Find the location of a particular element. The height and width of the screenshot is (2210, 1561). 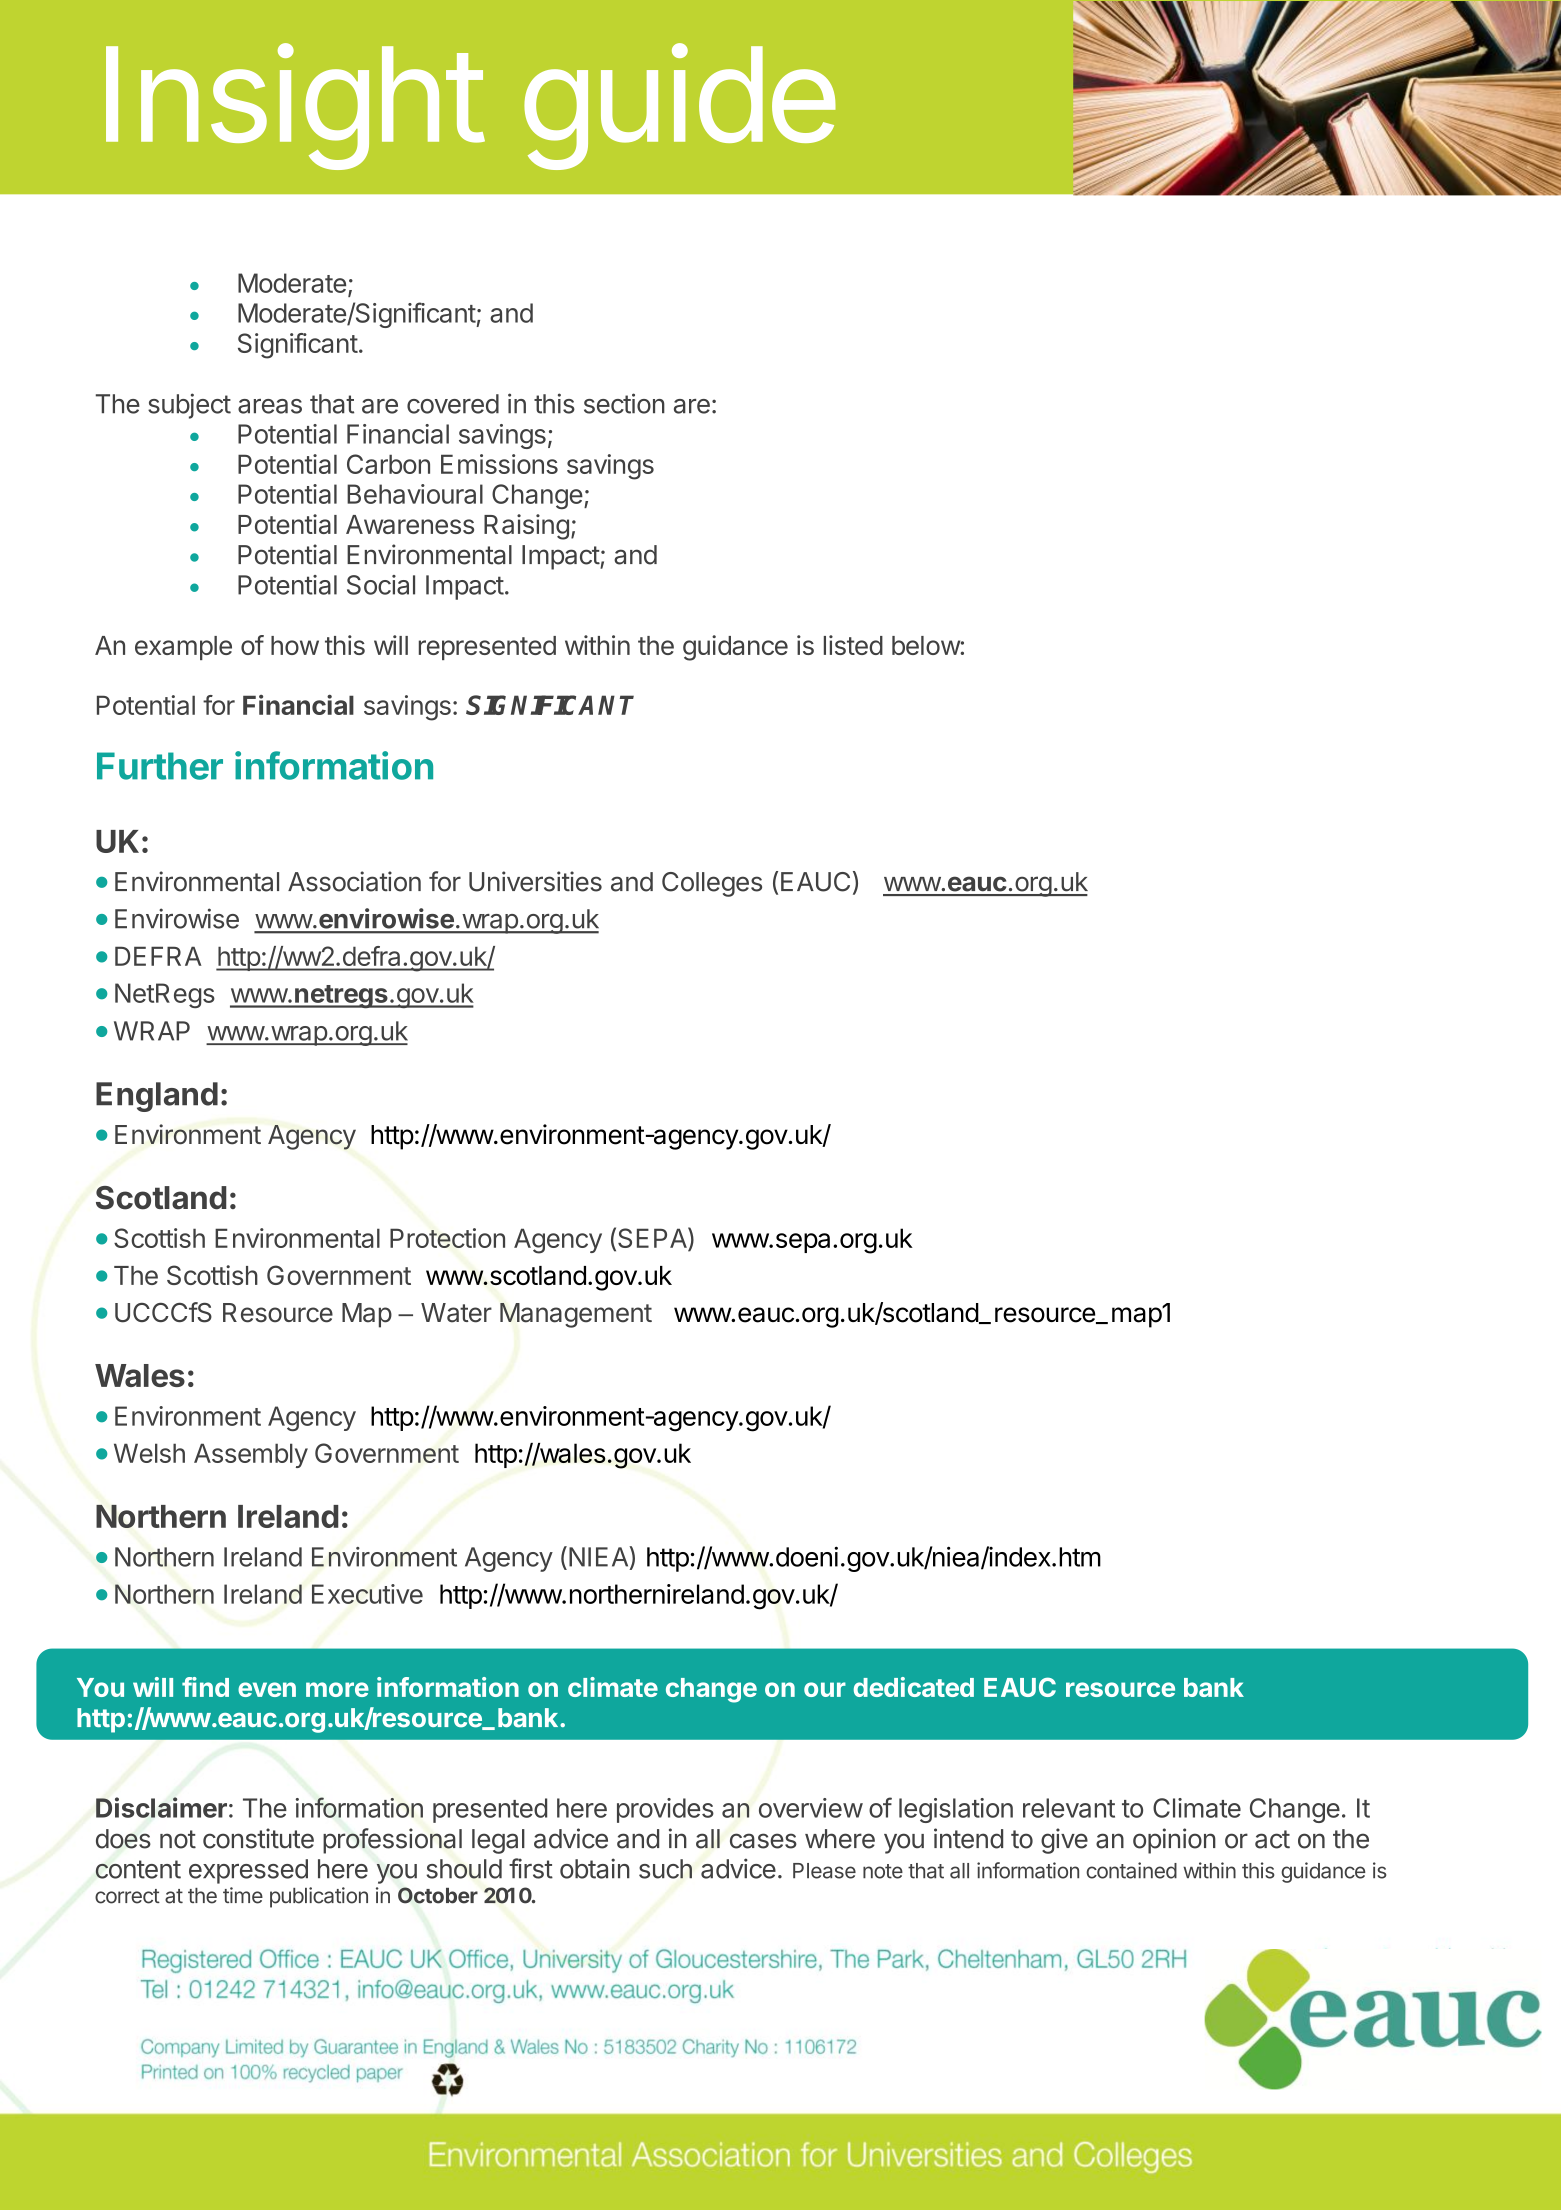

dedicated is located at coordinates (914, 1687).
